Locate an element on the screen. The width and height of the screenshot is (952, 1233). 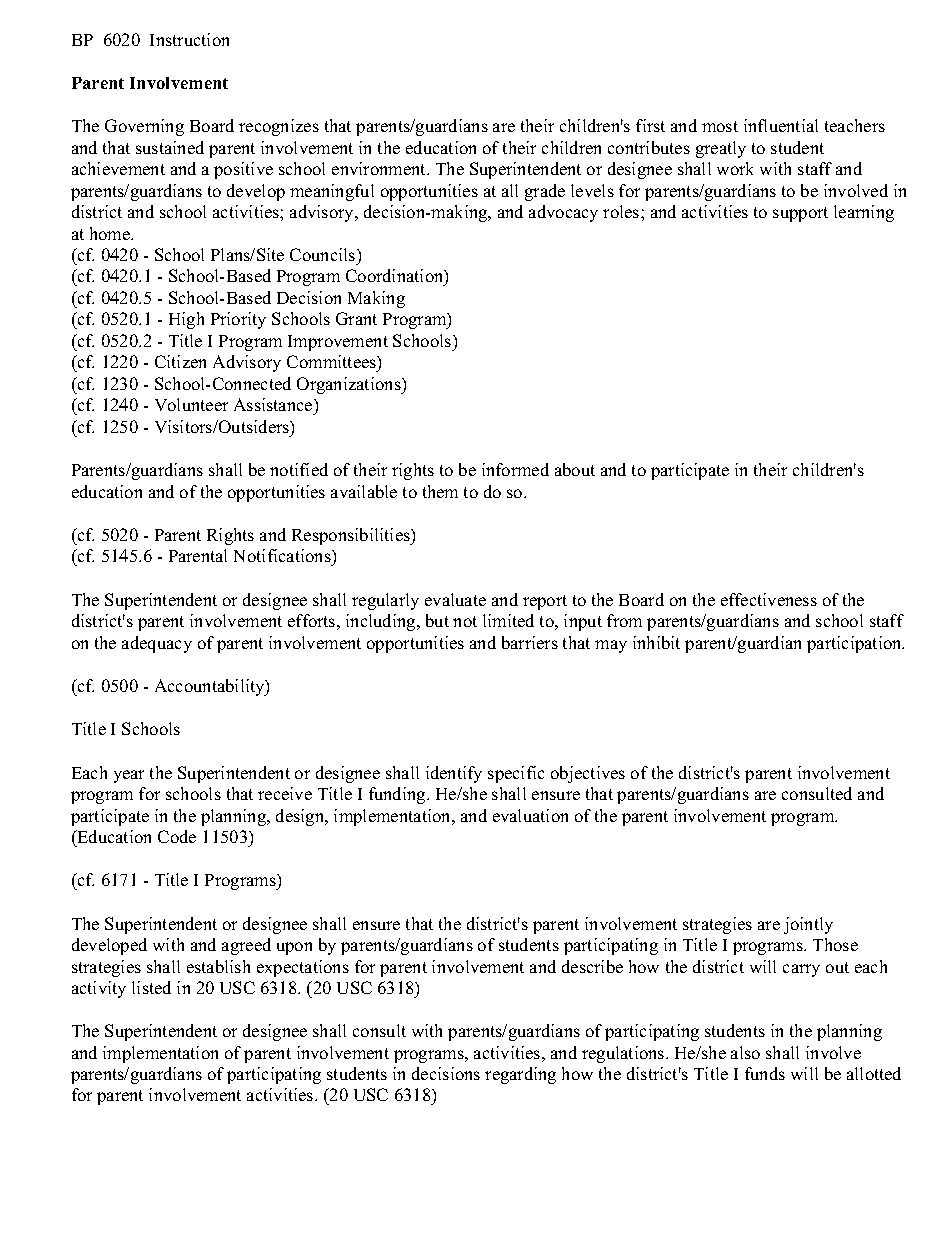
Notifications is located at coordinates (283, 557).
